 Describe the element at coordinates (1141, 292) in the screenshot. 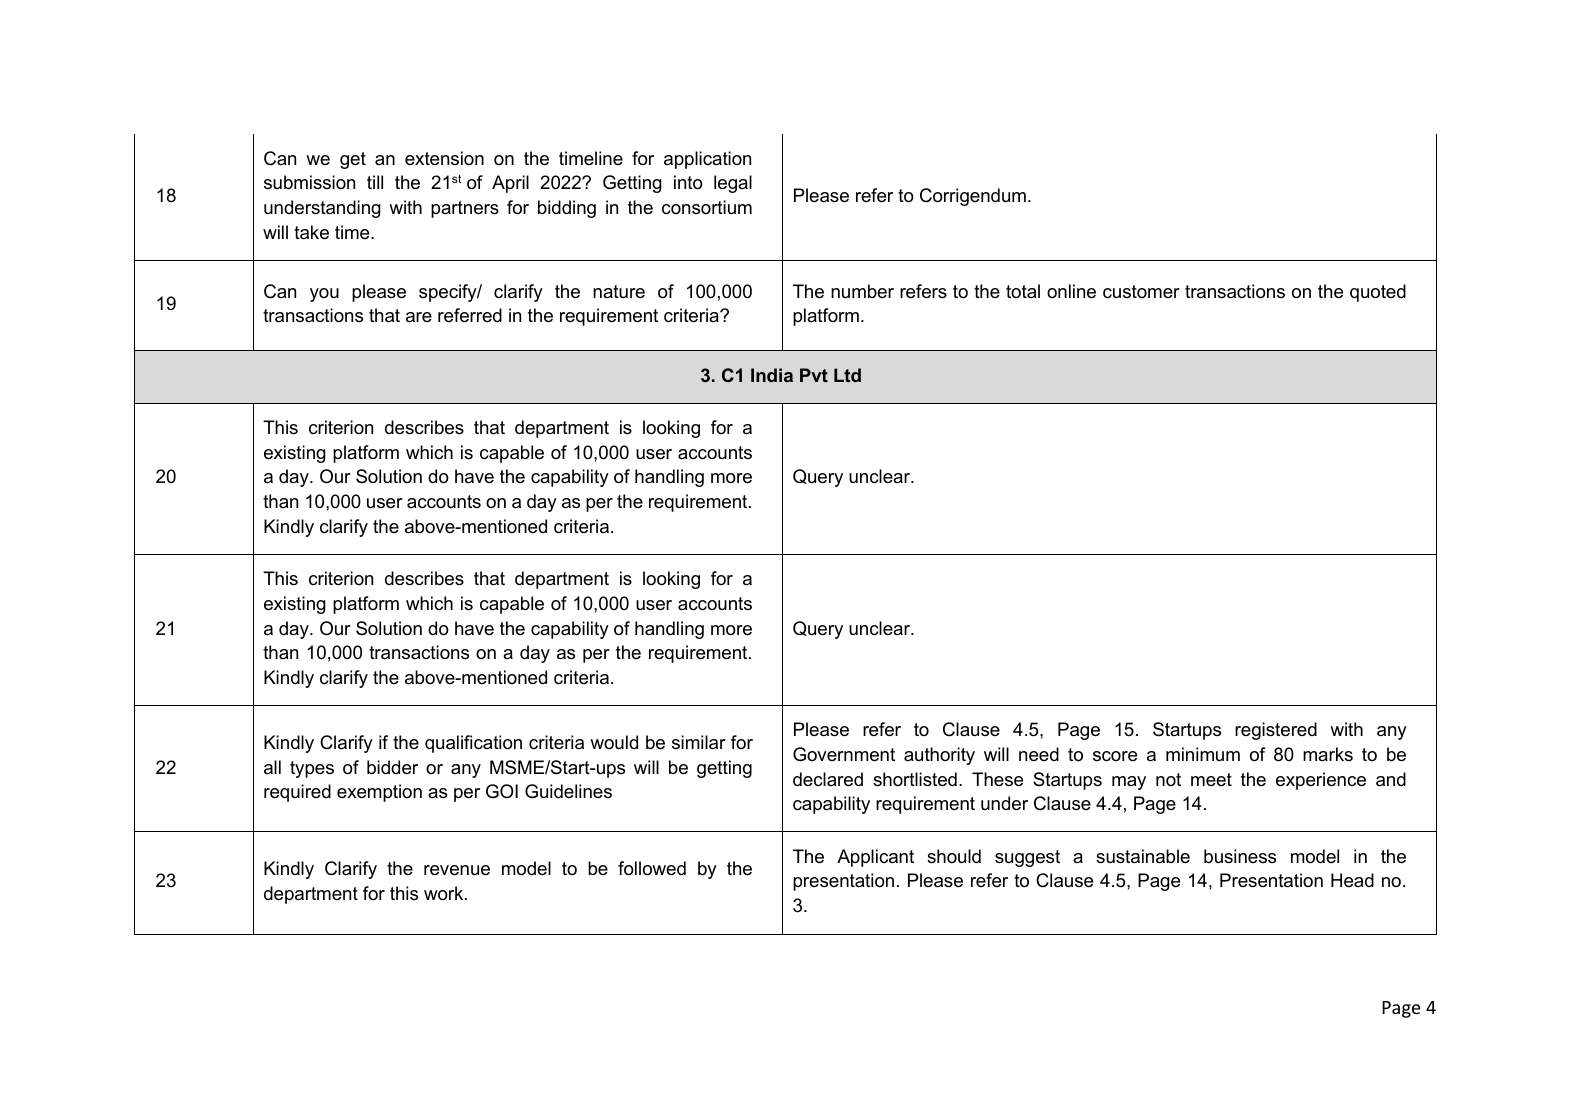

I see `customer` at that location.
